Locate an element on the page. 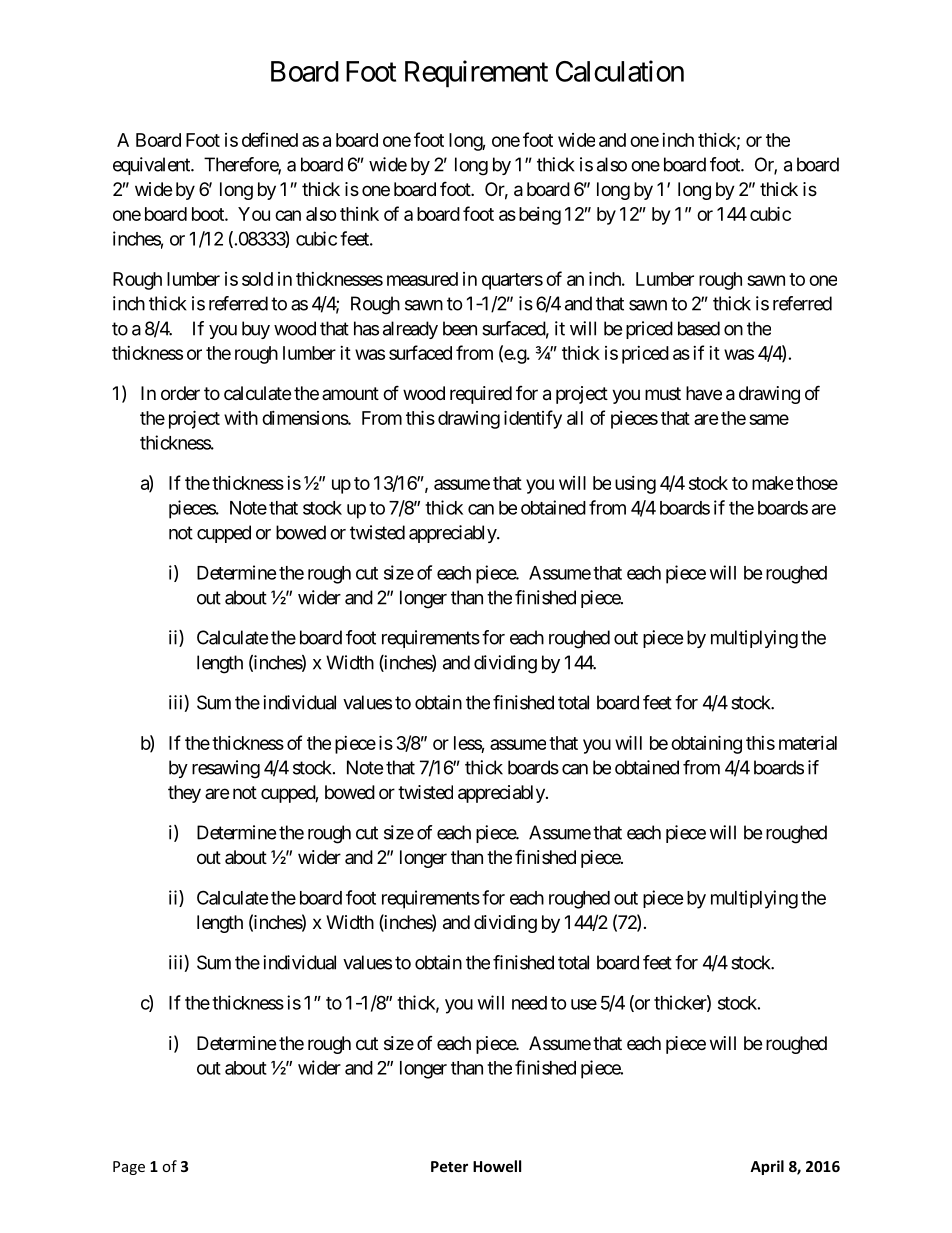 The height and width of the page is (1233, 952). material is located at coordinates (808, 743).
